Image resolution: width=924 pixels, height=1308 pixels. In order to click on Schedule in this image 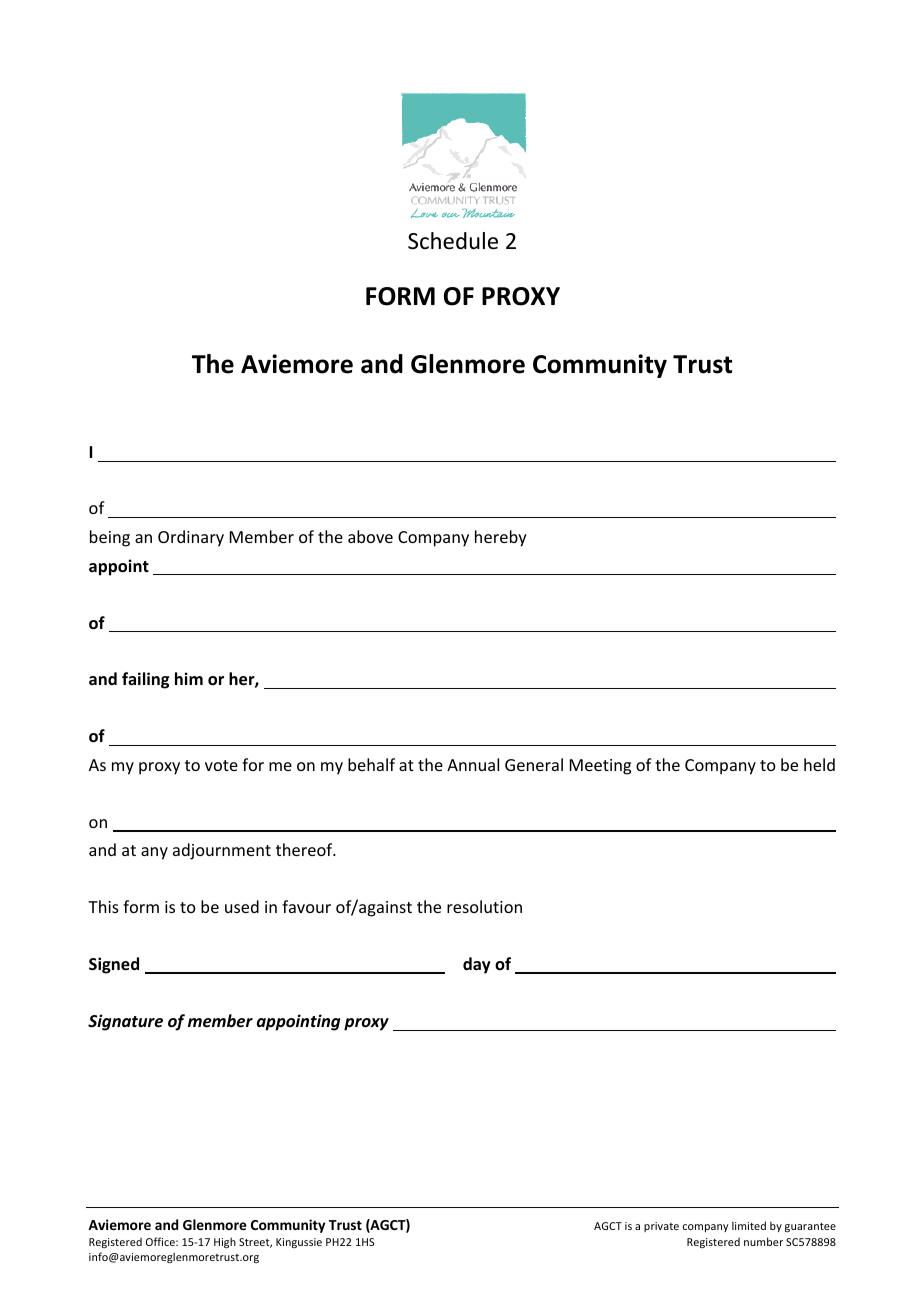, I will do `click(453, 241)`.
